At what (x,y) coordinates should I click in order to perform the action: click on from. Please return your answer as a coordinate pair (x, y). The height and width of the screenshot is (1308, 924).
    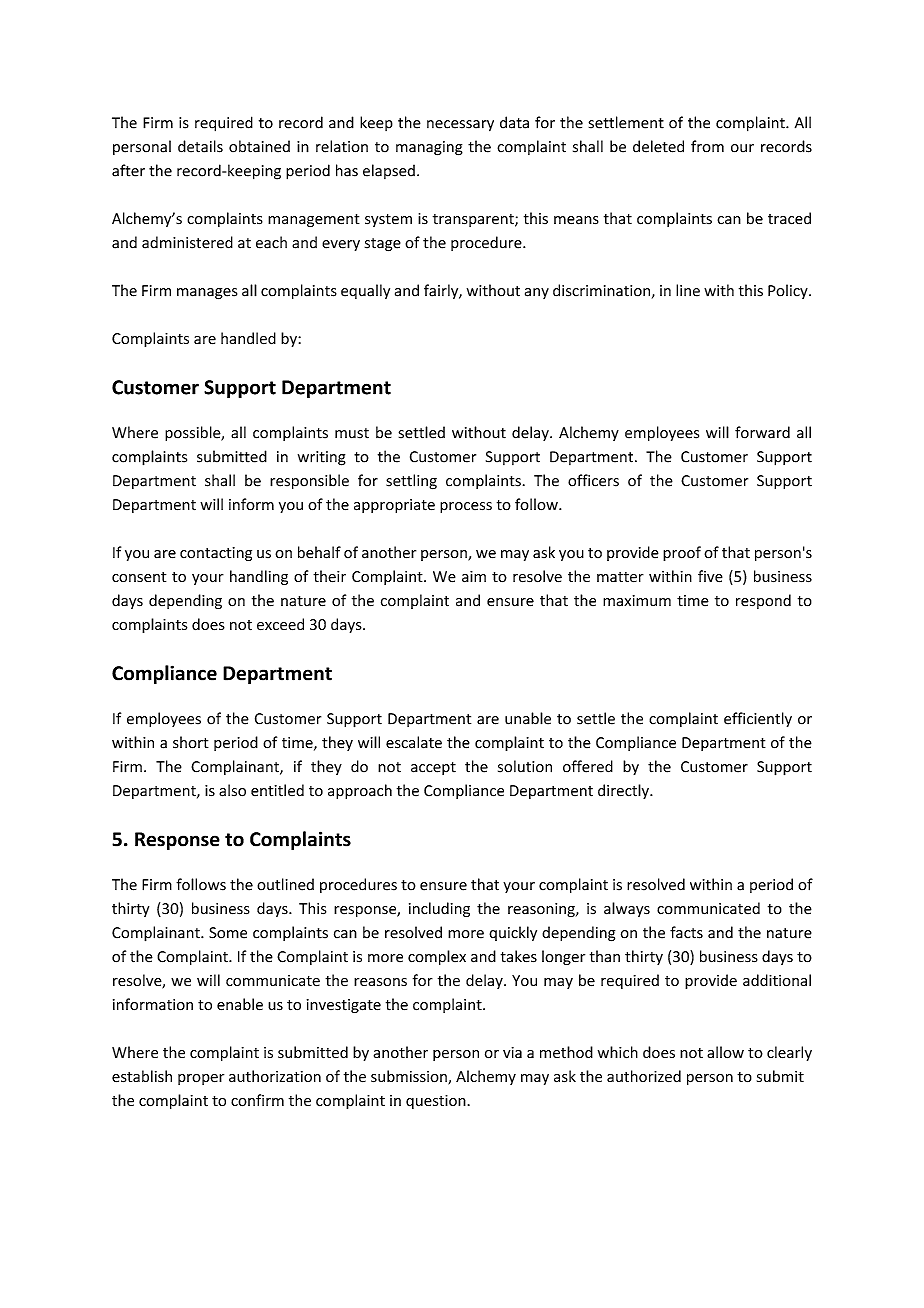
    Looking at the image, I should click on (707, 146).
